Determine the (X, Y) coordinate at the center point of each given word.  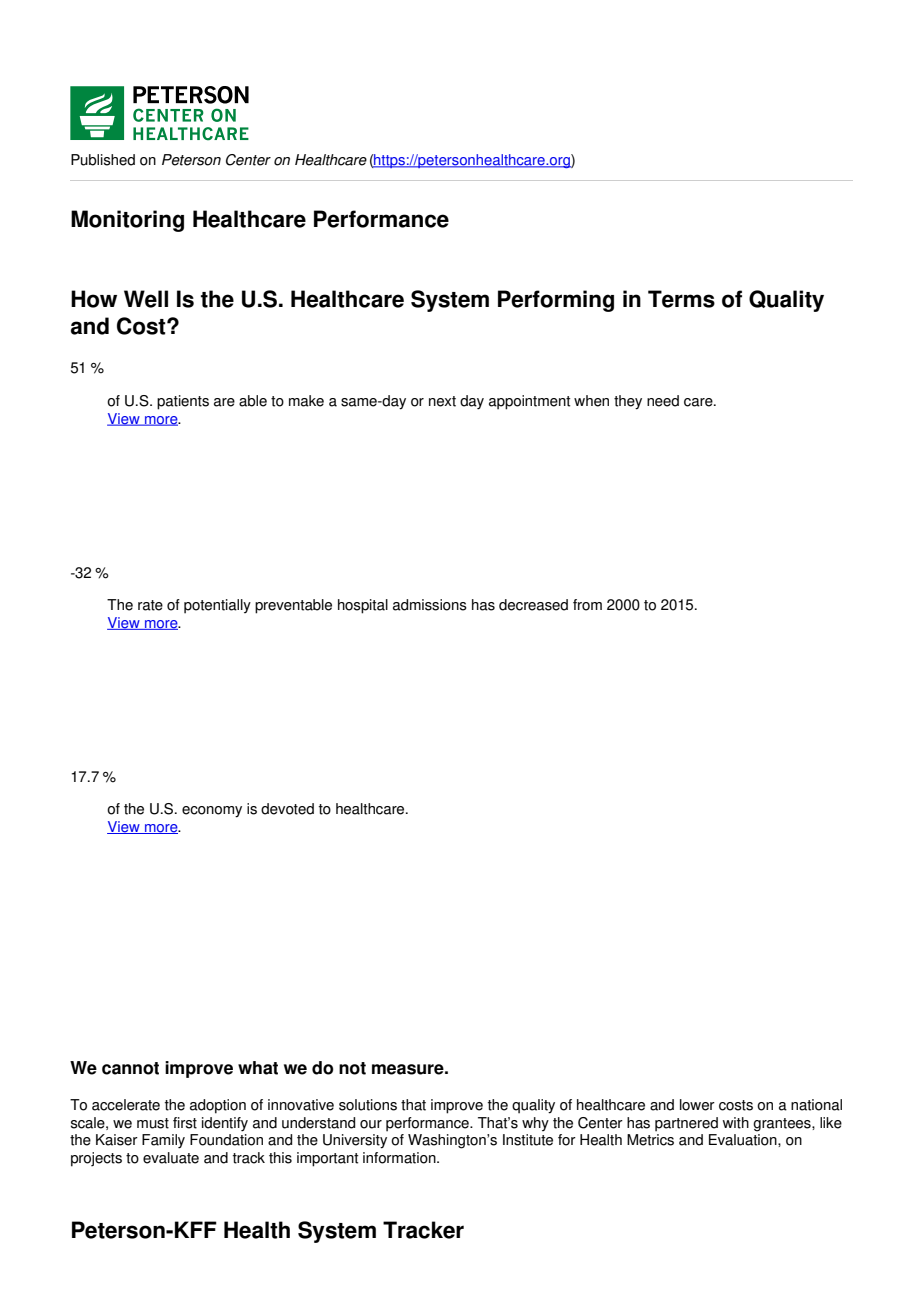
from (587, 605)
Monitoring (127, 221)
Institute (528, 1140)
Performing (556, 301)
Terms (681, 299)
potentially (217, 606)
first (185, 1123)
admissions (430, 605)
